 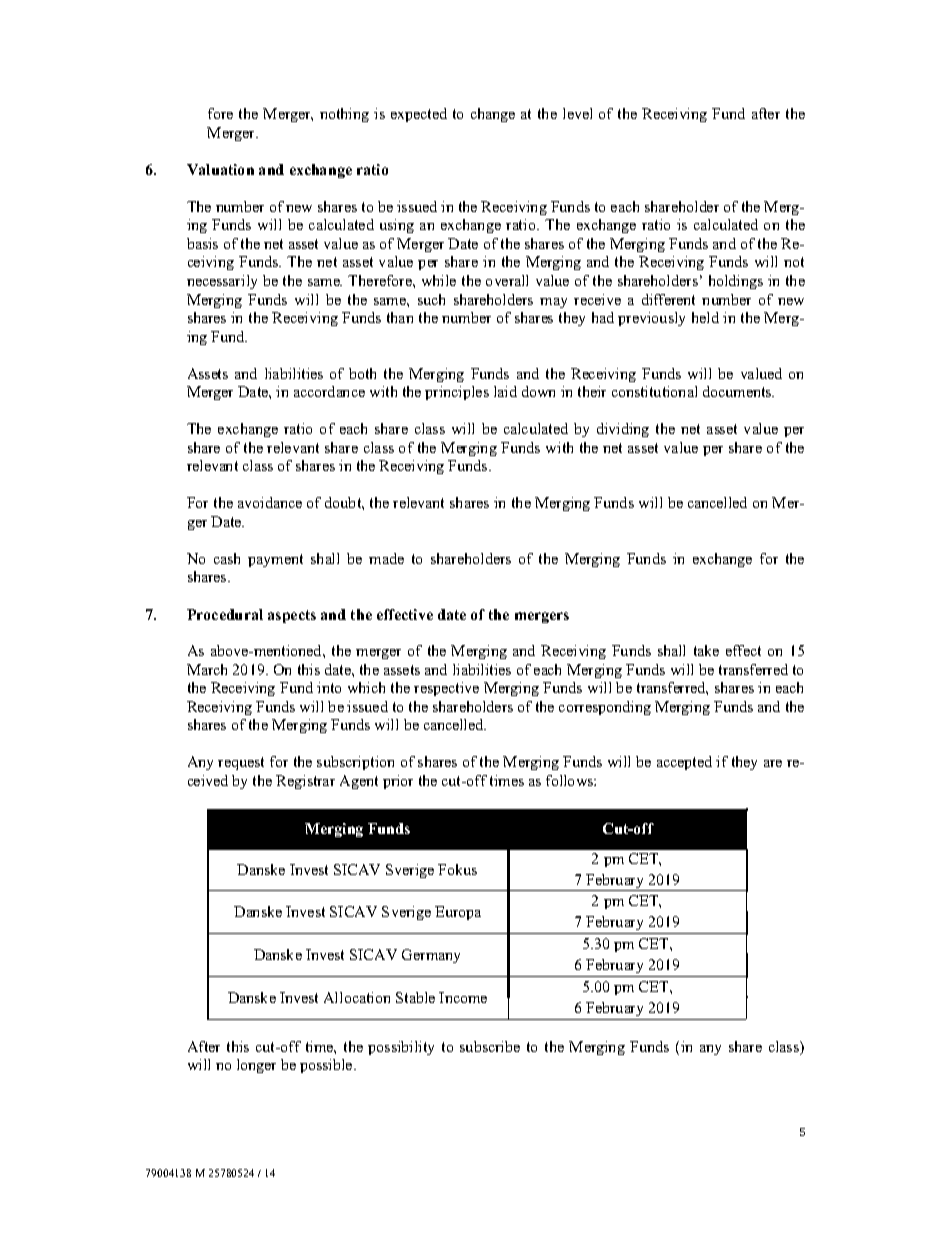 What do you see at coordinates (419, 115) in the screenshot?
I see `expected` at bounding box center [419, 115].
